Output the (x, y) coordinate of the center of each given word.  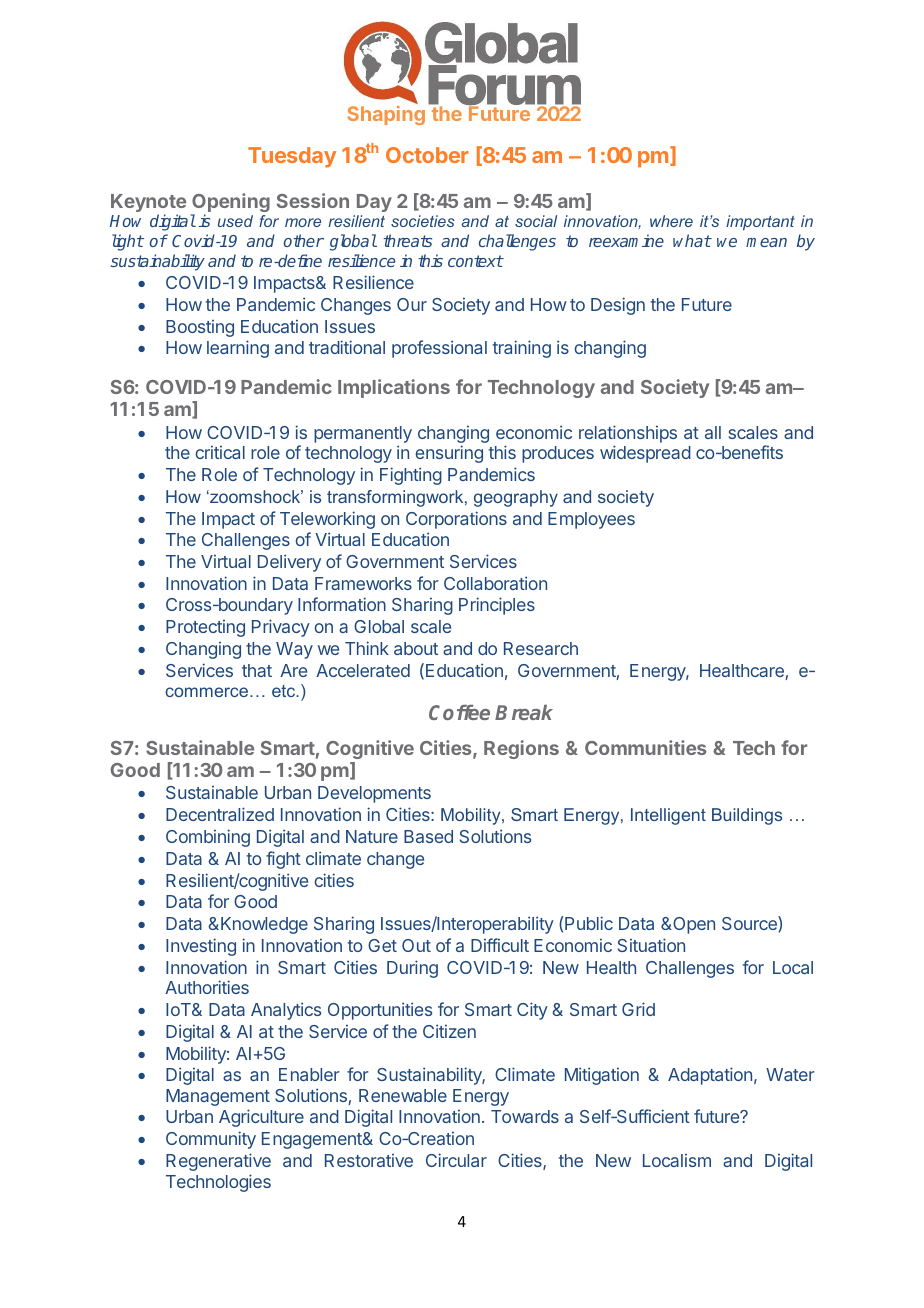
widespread (645, 454)
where (671, 221)
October (427, 155)
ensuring (449, 454)
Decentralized (220, 814)
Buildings (747, 816)
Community (211, 1140)
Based (428, 836)
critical (220, 452)
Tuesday (292, 157)
